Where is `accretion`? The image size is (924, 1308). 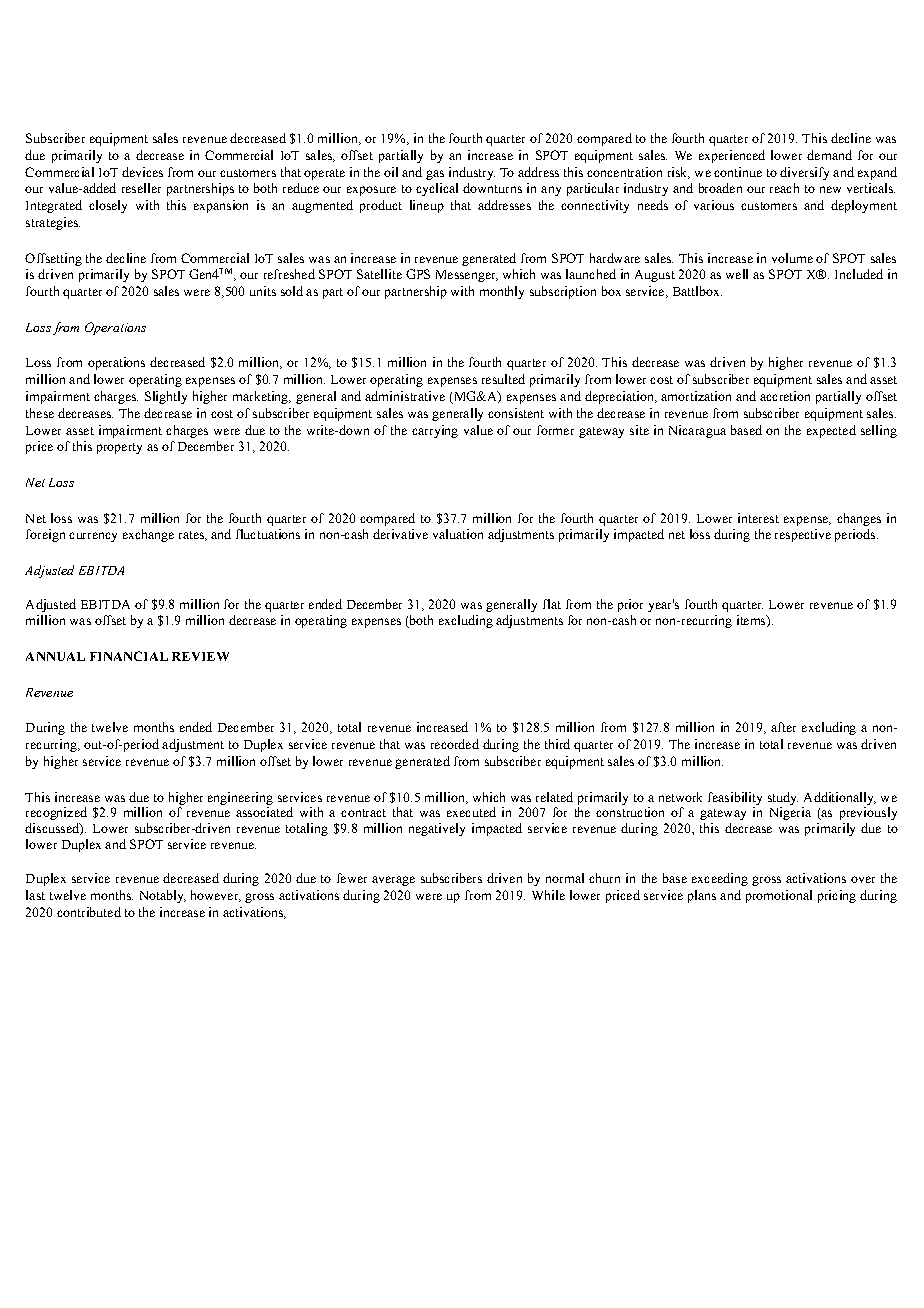
accretion is located at coordinates (785, 396).
